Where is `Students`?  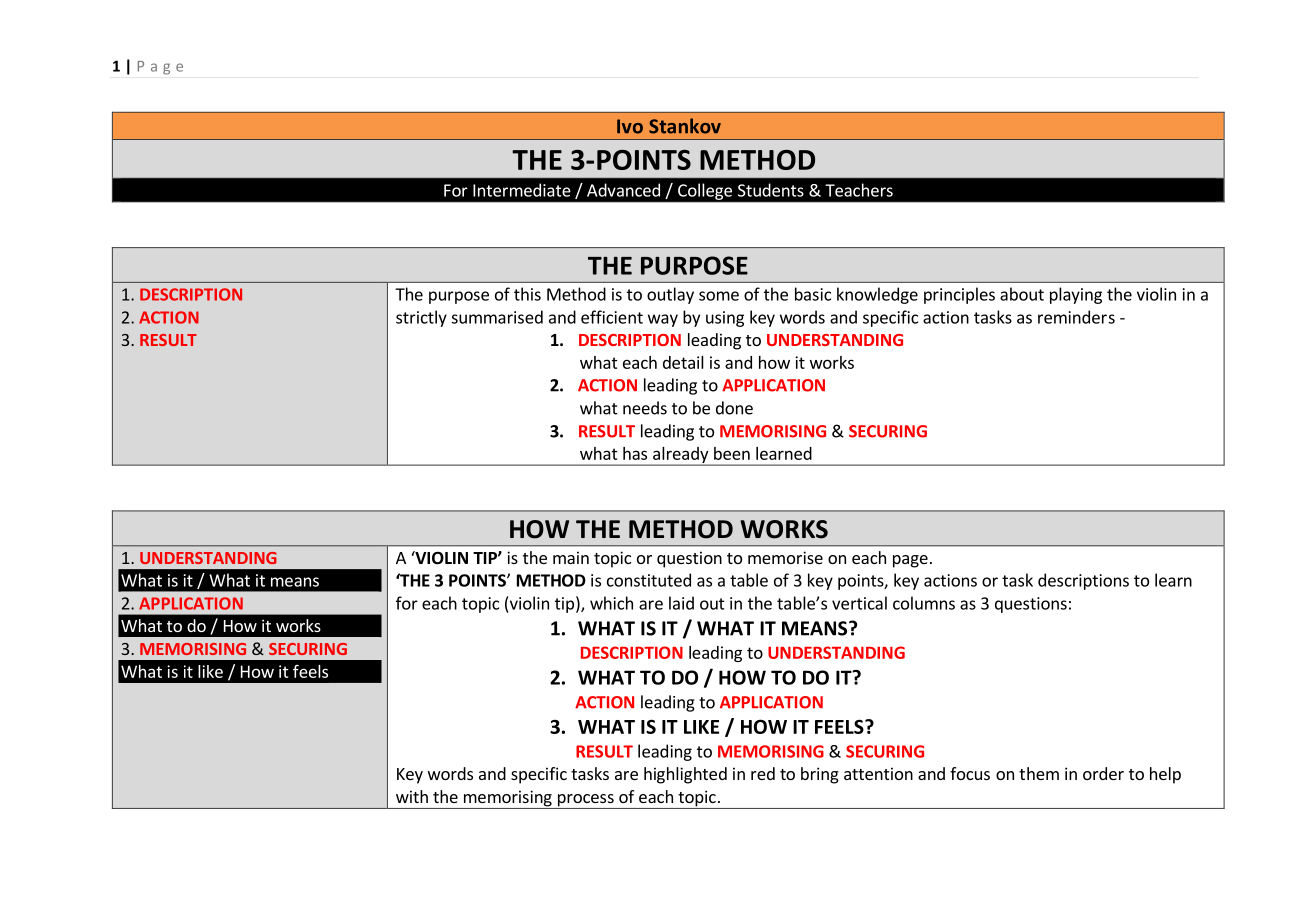
Students is located at coordinates (771, 190).
